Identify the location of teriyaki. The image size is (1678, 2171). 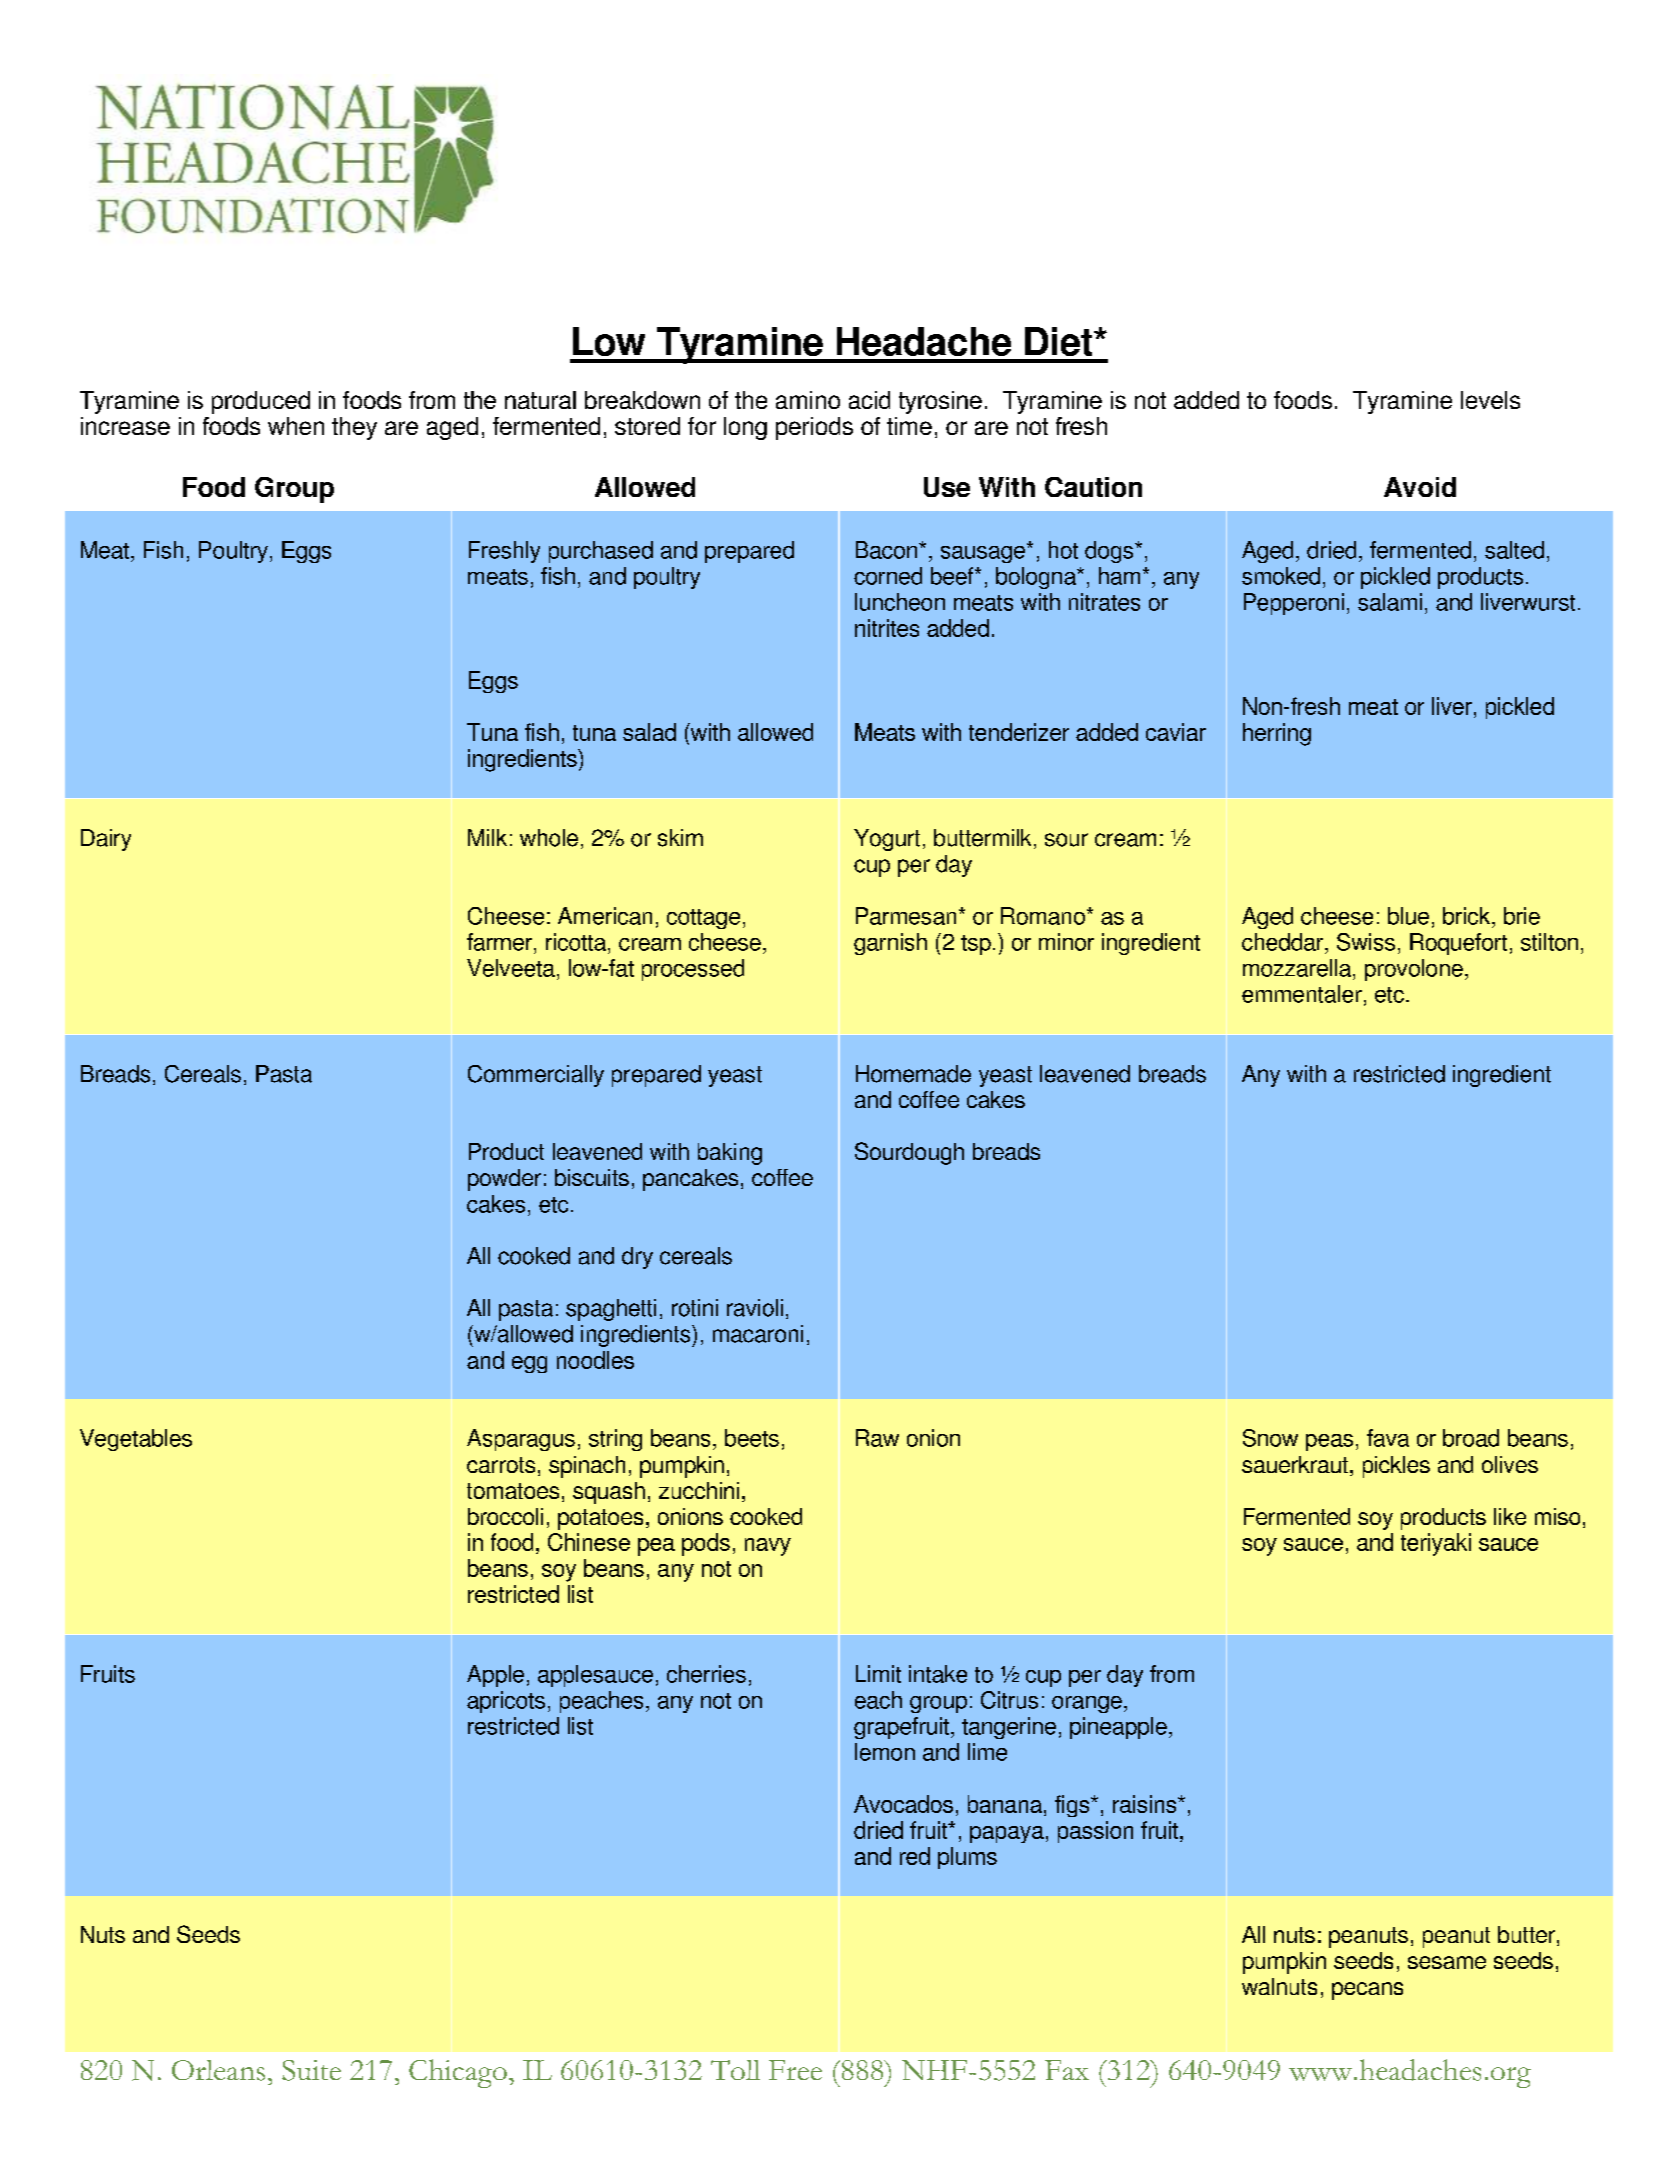
(1436, 1544).
